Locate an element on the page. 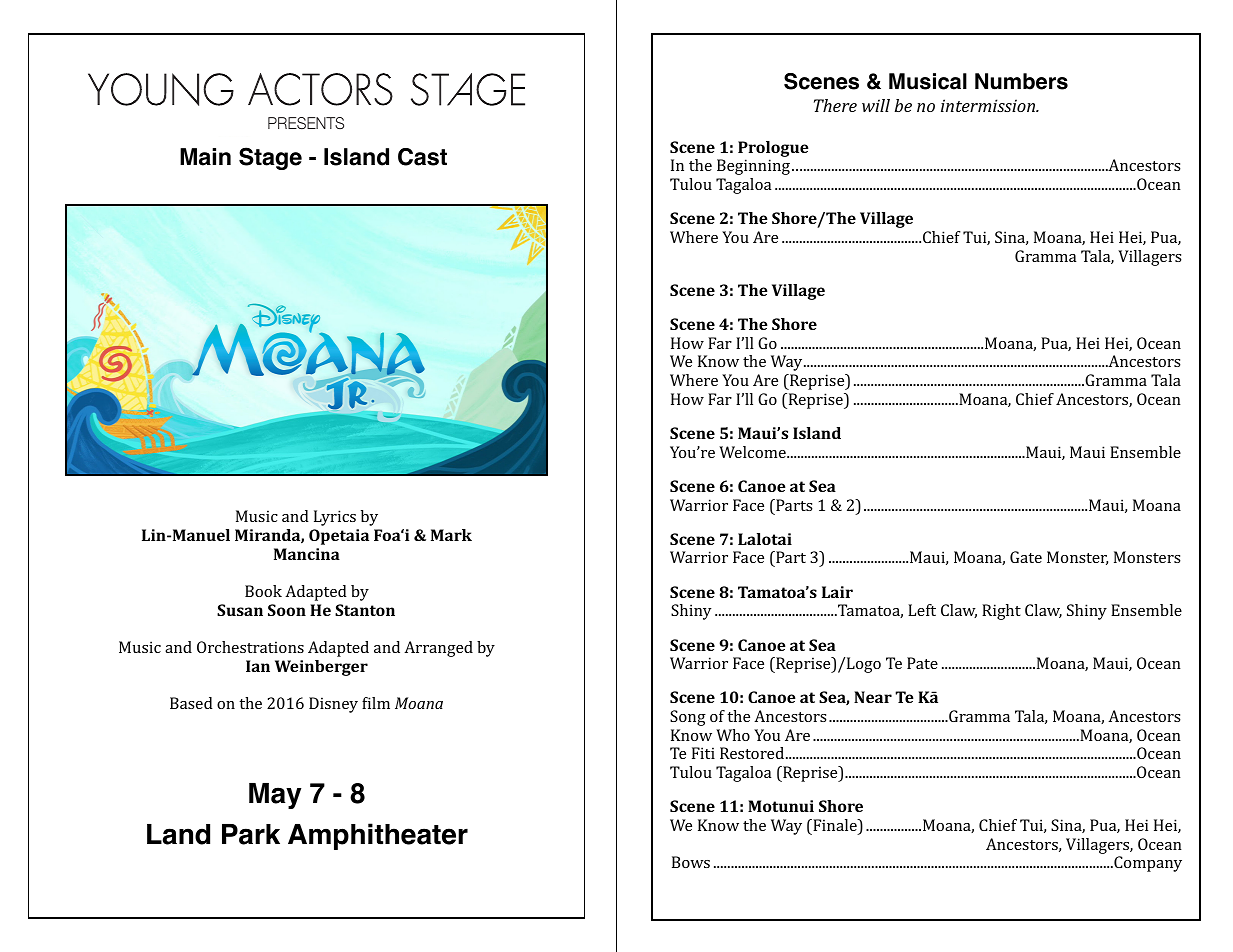 This image has height=952, width=1233. Park is located at coordinates (251, 834).
